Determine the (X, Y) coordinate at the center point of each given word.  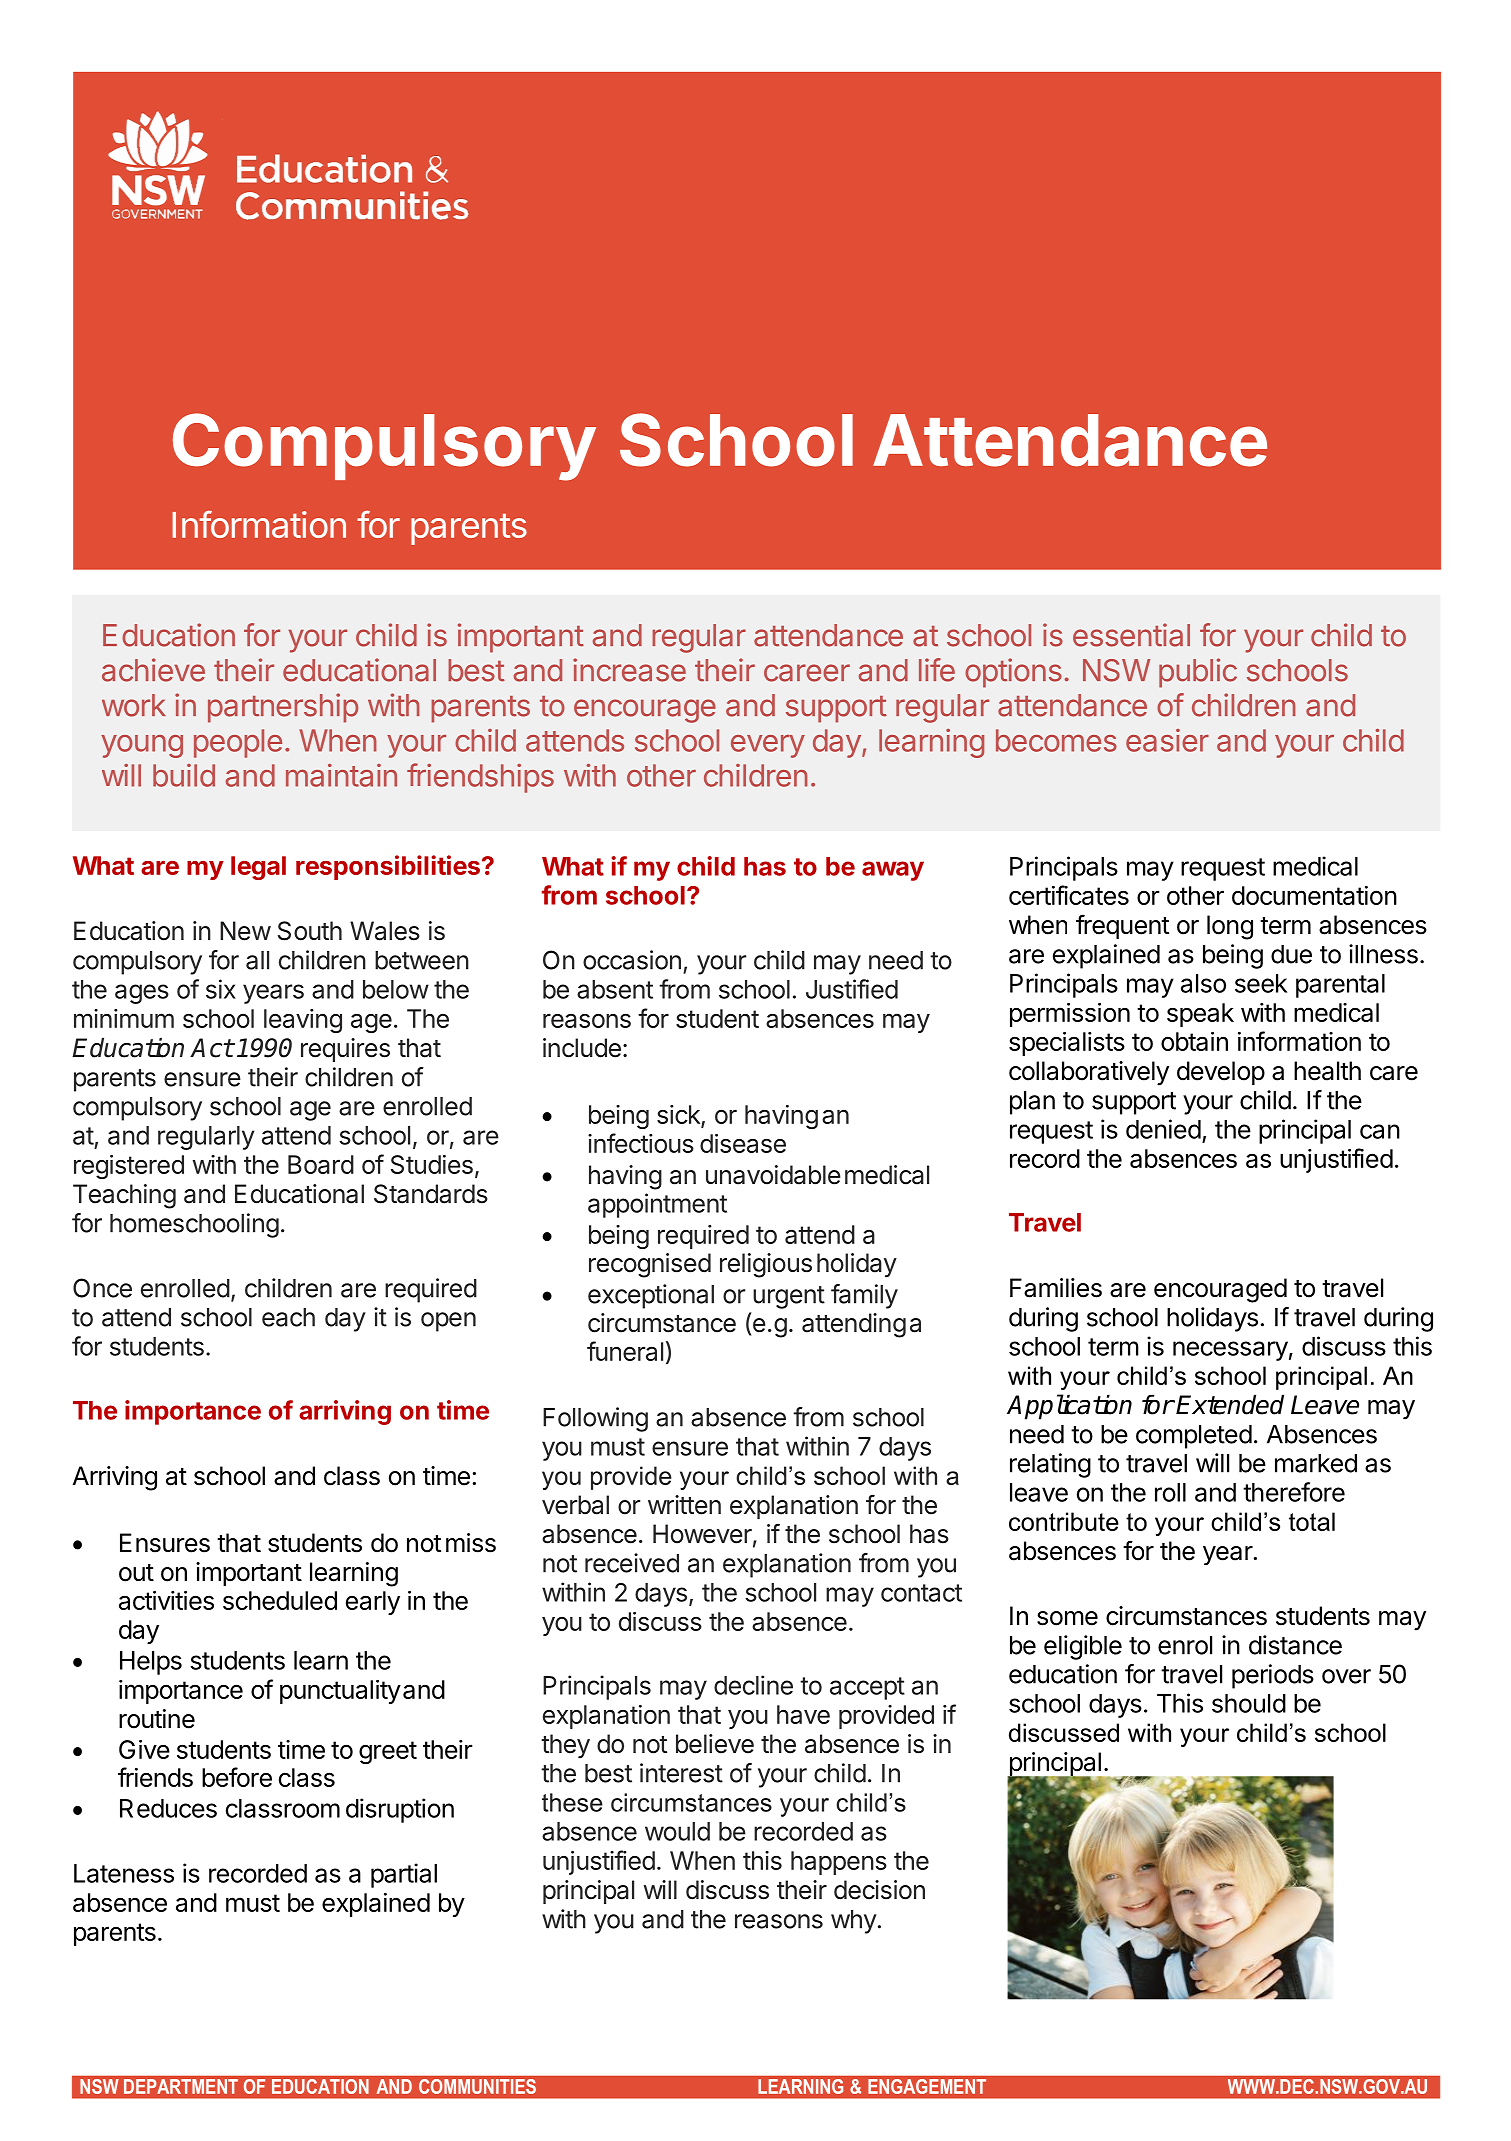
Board (321, 1164)
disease (743, 1143)
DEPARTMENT (181, 2086)
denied (1163, 1129)
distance (1295, 1645)
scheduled (280, 1600)
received (632, 1563)
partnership (283, 708)
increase (629, 670)
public (1198, 673)
